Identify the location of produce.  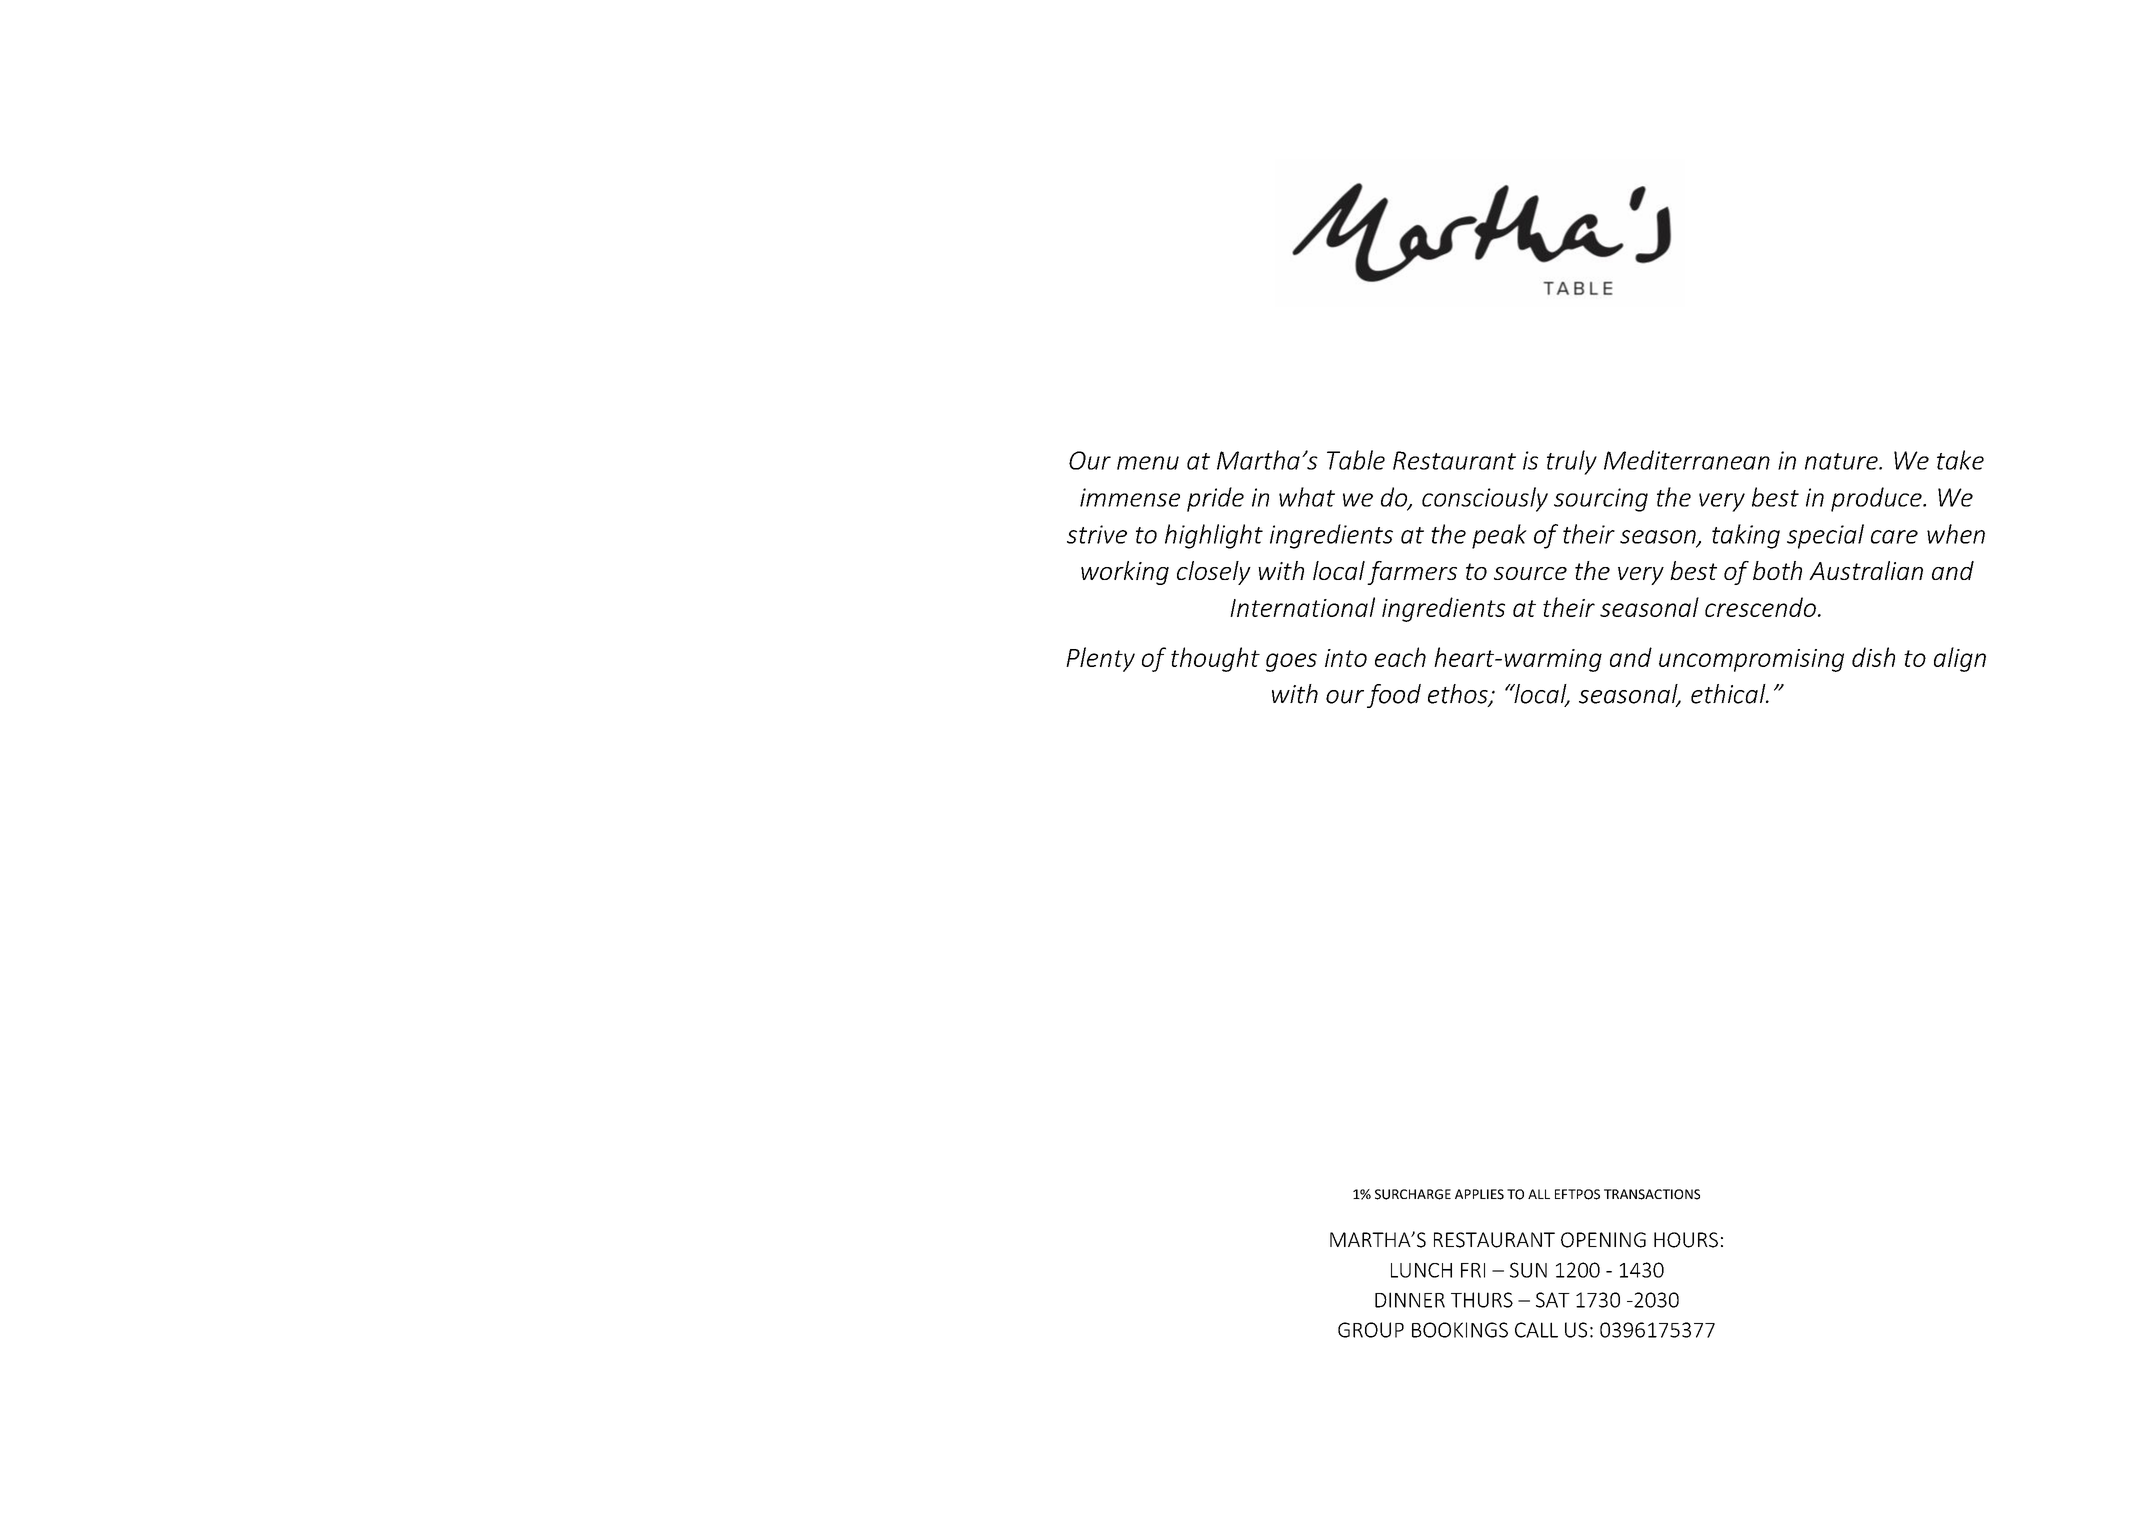
(1877, 499).
